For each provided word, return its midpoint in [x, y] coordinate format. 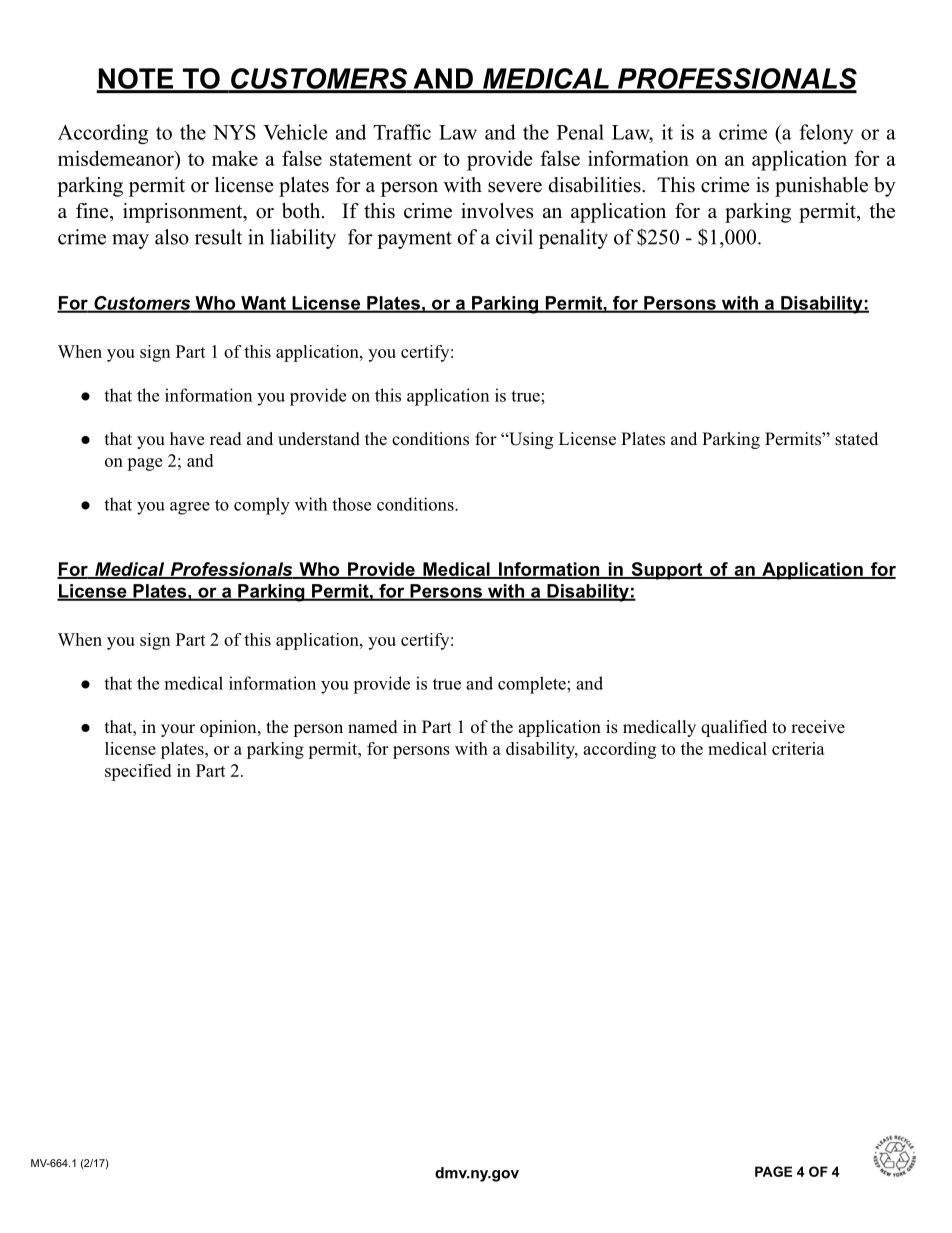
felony [826, 134]
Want [263, 304]
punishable [821, 187]
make [235, 158]
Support [667, 571]
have [187, 438]
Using [530, 440]
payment [414, 240]
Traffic [402, 132]
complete [533, 685]
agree [190, 508]
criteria [798, 748]
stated [856, 439]
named [373, 727]
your [178, 730]
